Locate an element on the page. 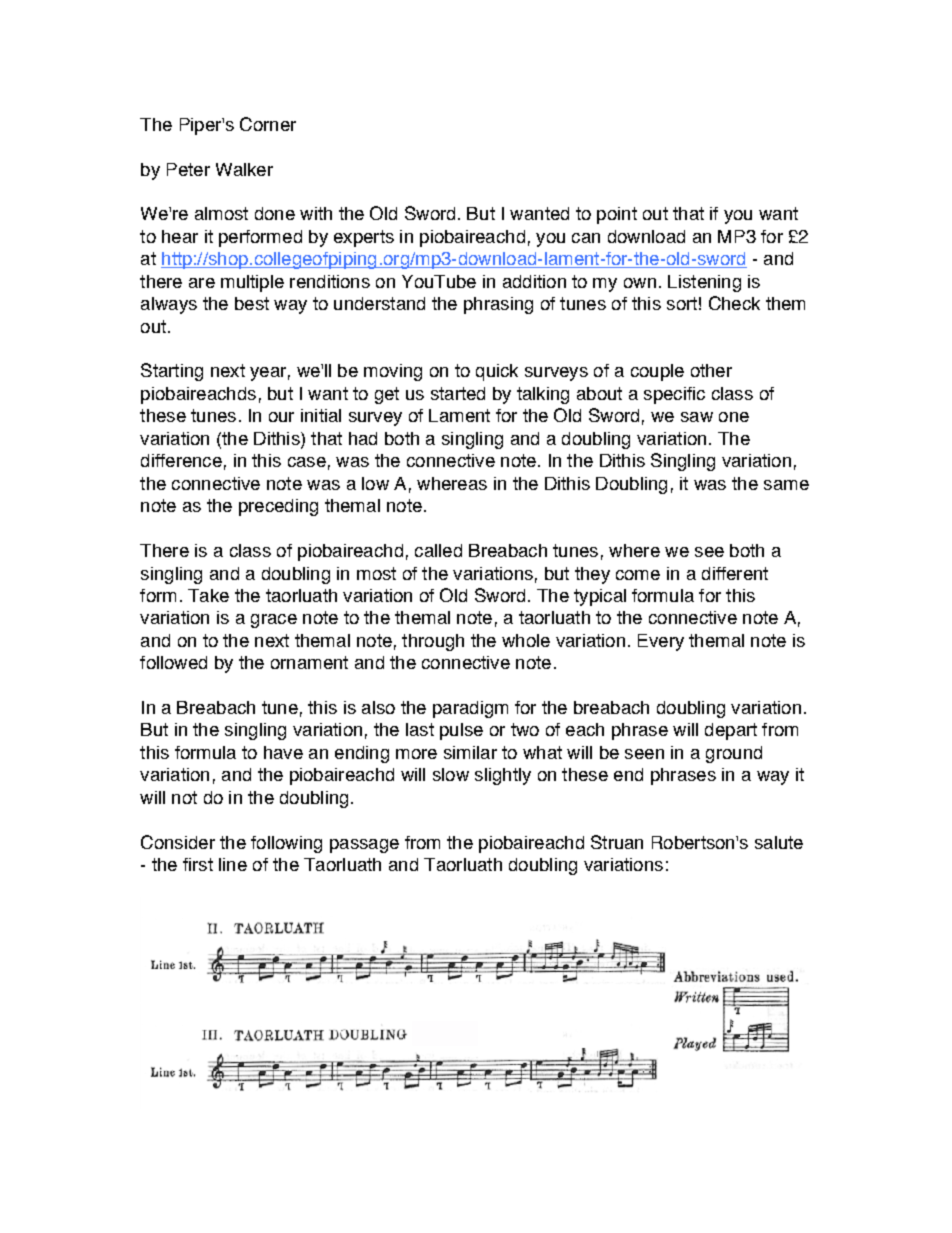 The width and height of the image is (952, 1233). point is located at coordinates (617, 215).
